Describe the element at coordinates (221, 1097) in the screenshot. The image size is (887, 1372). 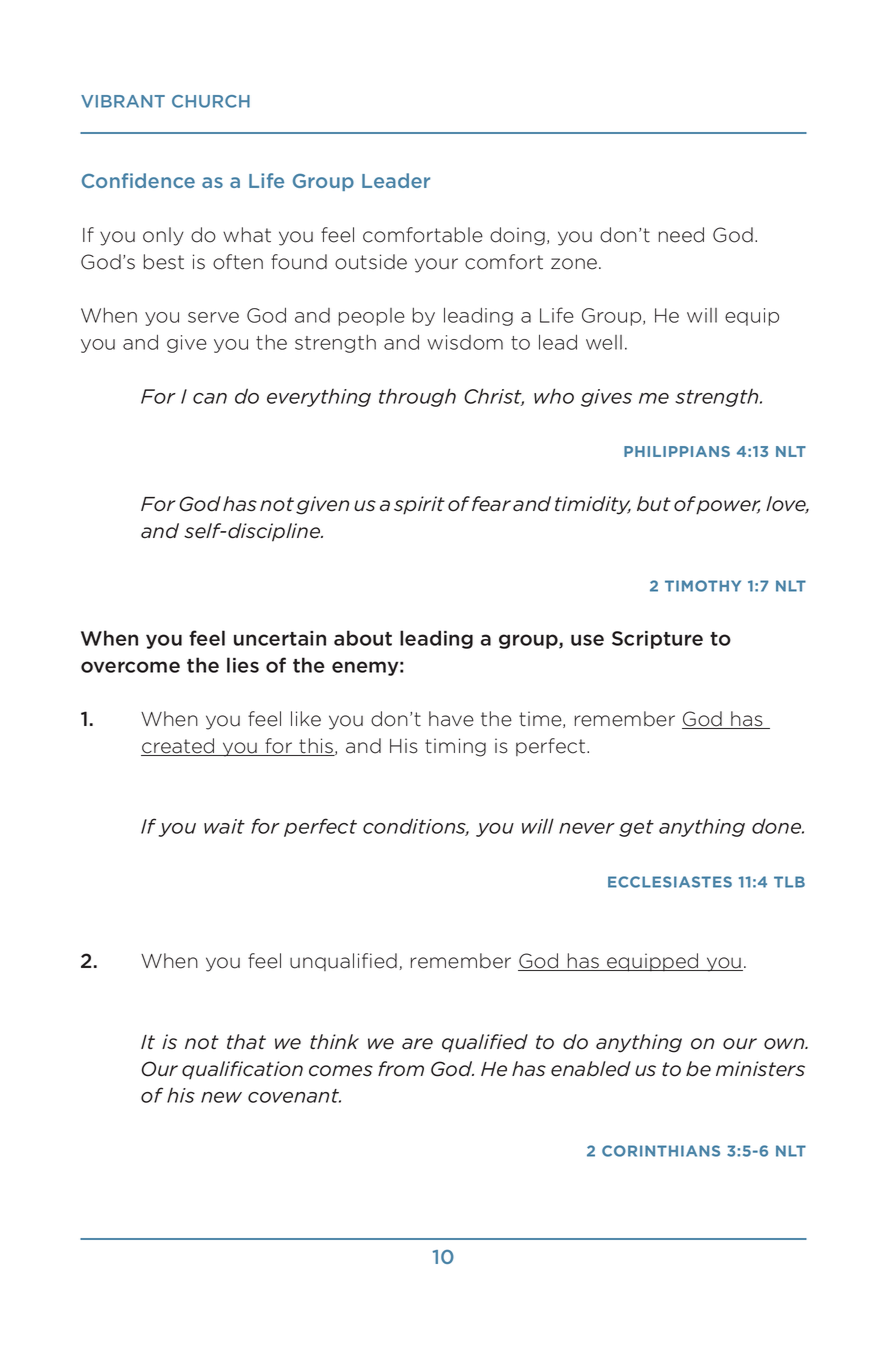
I see `new` at that location.
